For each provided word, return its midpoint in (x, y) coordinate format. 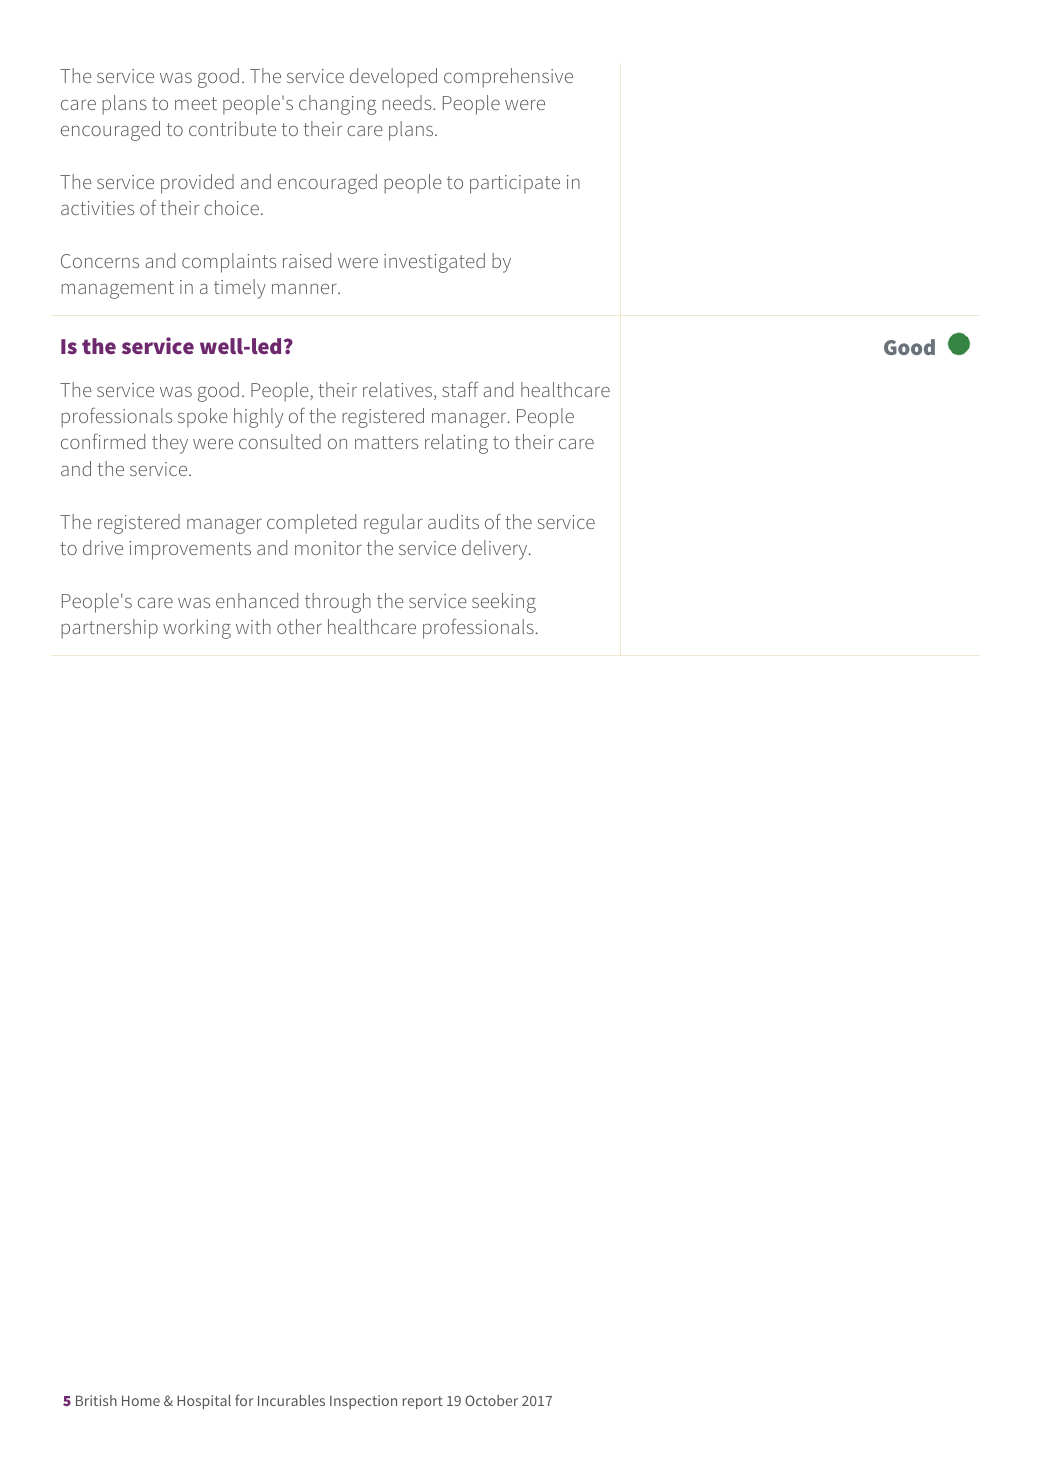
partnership (109, 629)
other (299, 626)
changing (337, 105)
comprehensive (508, 78)
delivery (496, 550)
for (244, 1400)
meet (196, 103)
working (197, 629)
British (96, 1400)
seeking (504, 603)
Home (141, 1400)
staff (460, 389)
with (253, 626)
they (170, 444)
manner (305, 288)
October (491, 1400)
